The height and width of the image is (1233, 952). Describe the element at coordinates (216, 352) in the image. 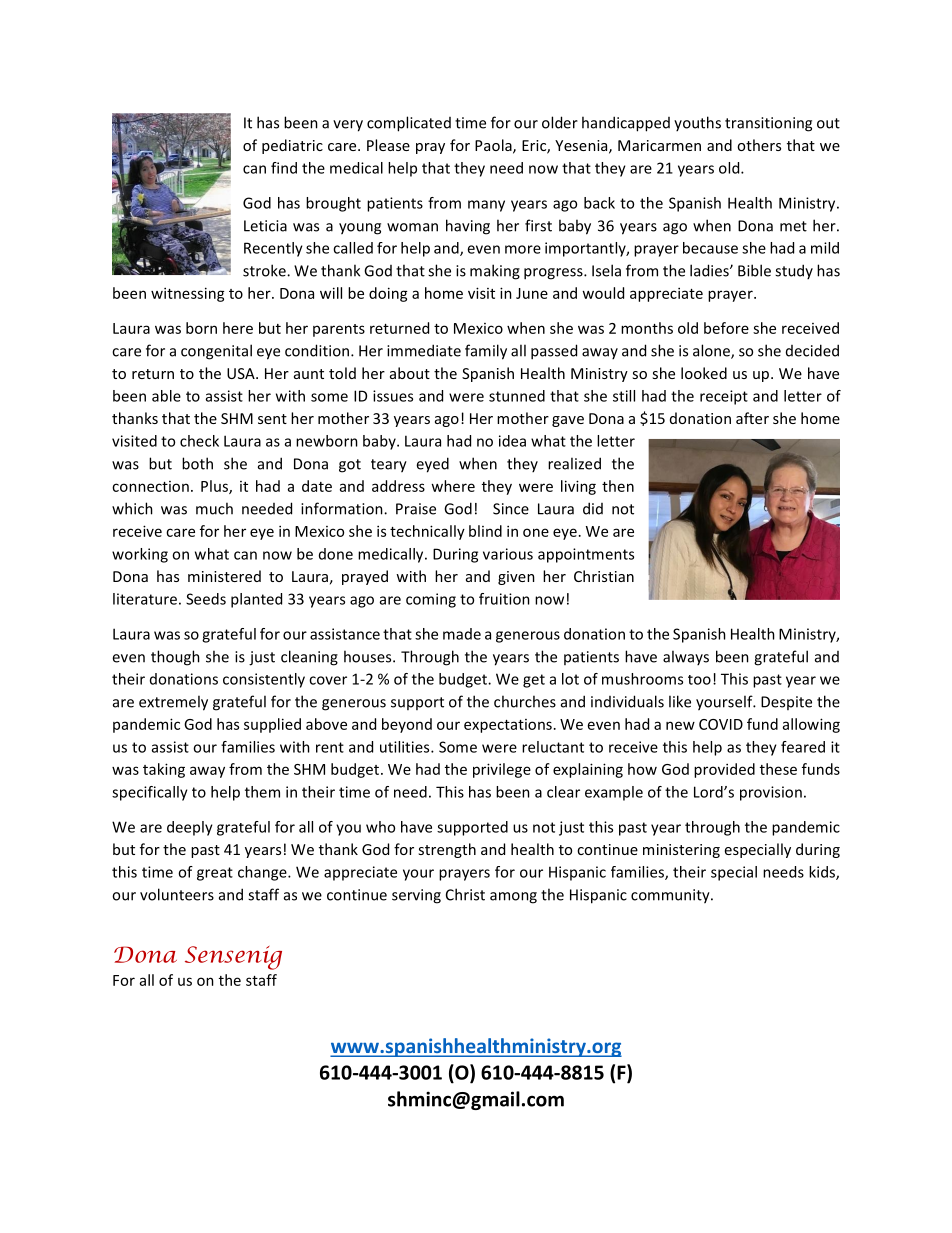

I see `congenital` at that location.
